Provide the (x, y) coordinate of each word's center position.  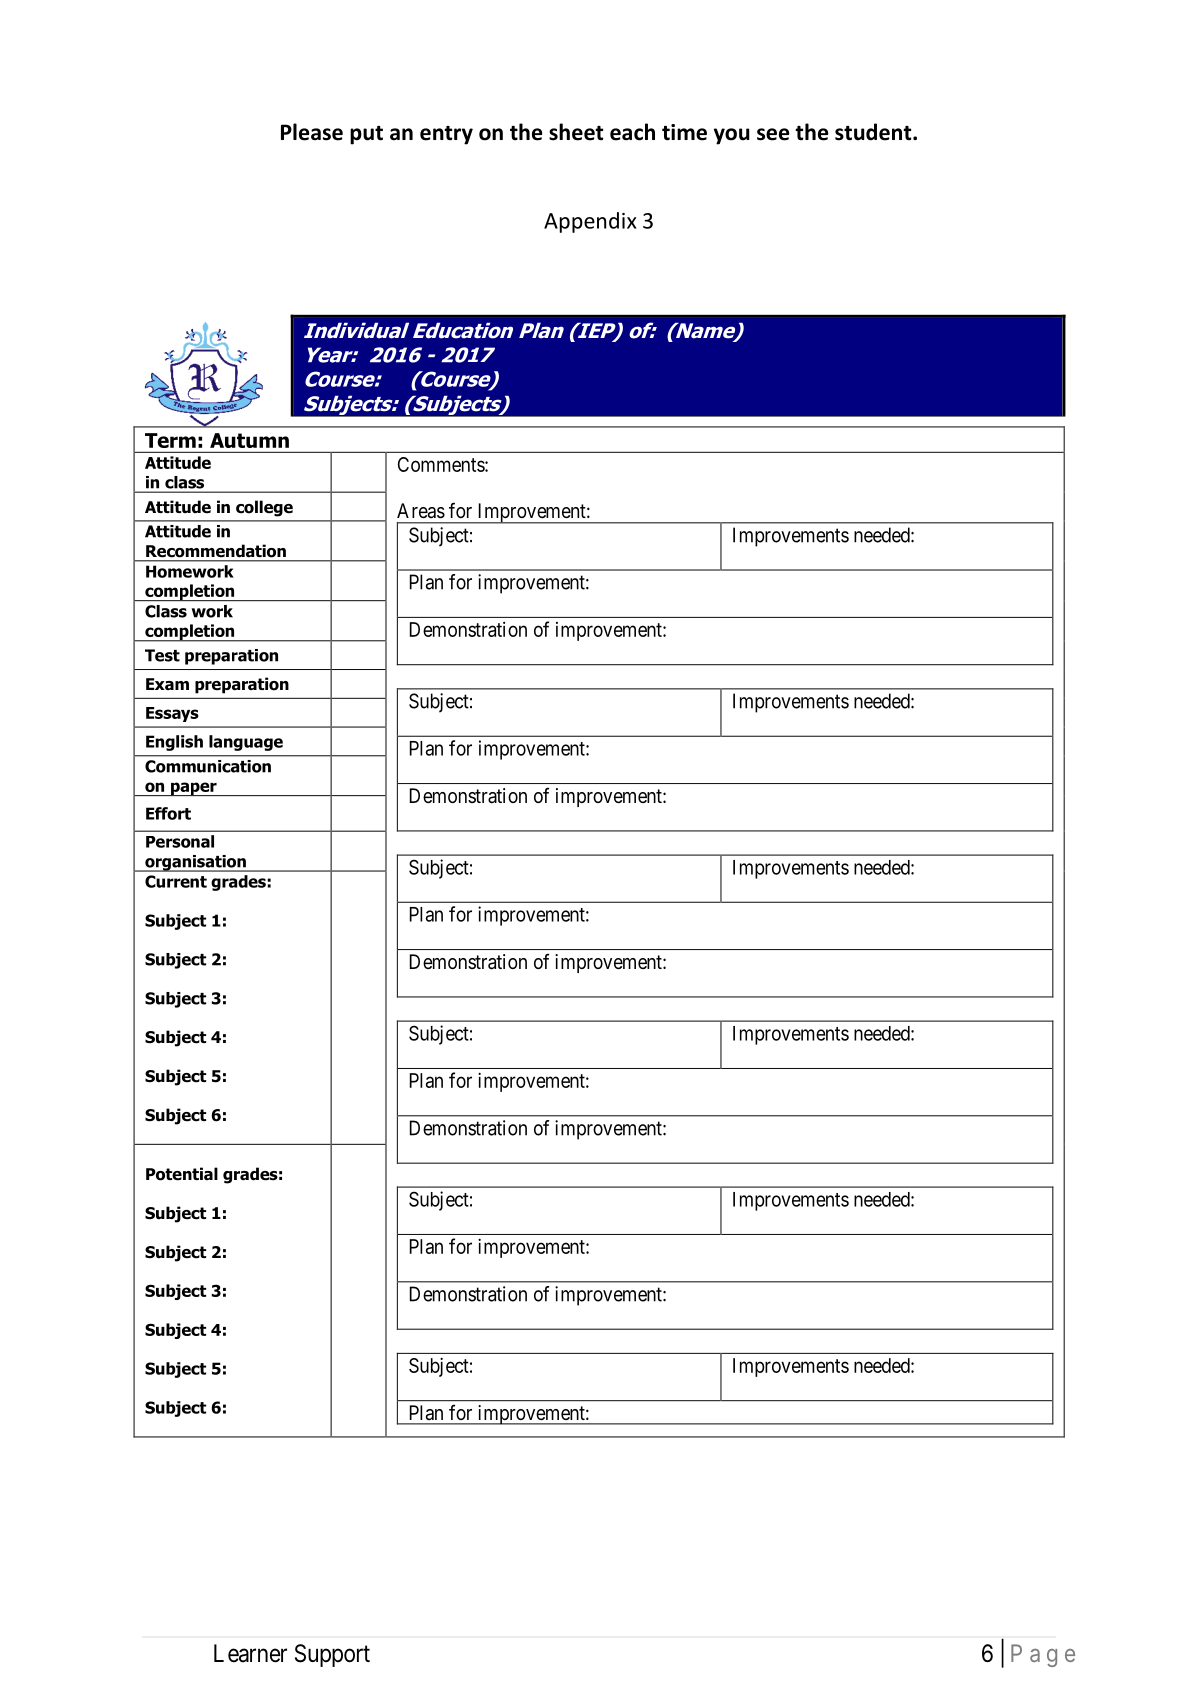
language (246, 743)
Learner (250, 1653)
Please (312, 132)
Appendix (590, 222)
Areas (421, 511)
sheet (576, 132)
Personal (180, 841)
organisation (195, 863)
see (773, 134)
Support (332, 1655)
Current (176, 881)
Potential (182, 1174)
